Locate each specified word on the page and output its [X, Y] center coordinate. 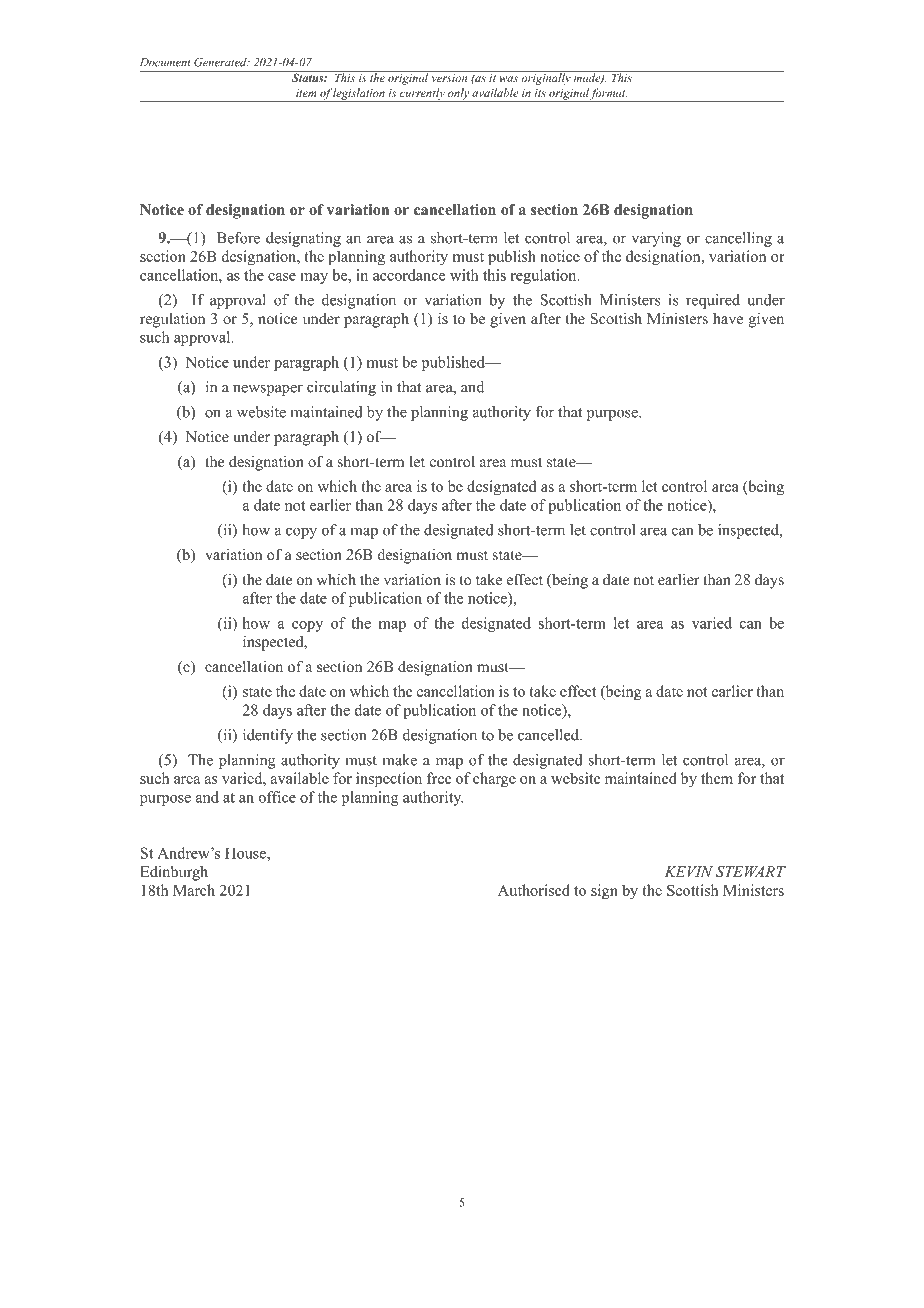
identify [268, 736]
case [282, 277]
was [509, 79]
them [717, 778]
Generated [221, 62]
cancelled [549, 735]
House [246, 853]
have [728, 318]
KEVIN [688, 871]
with [464, 275]
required [713, 301]
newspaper [268, 390]
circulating [341, 388]
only [458, 95]
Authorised [534, 890]
